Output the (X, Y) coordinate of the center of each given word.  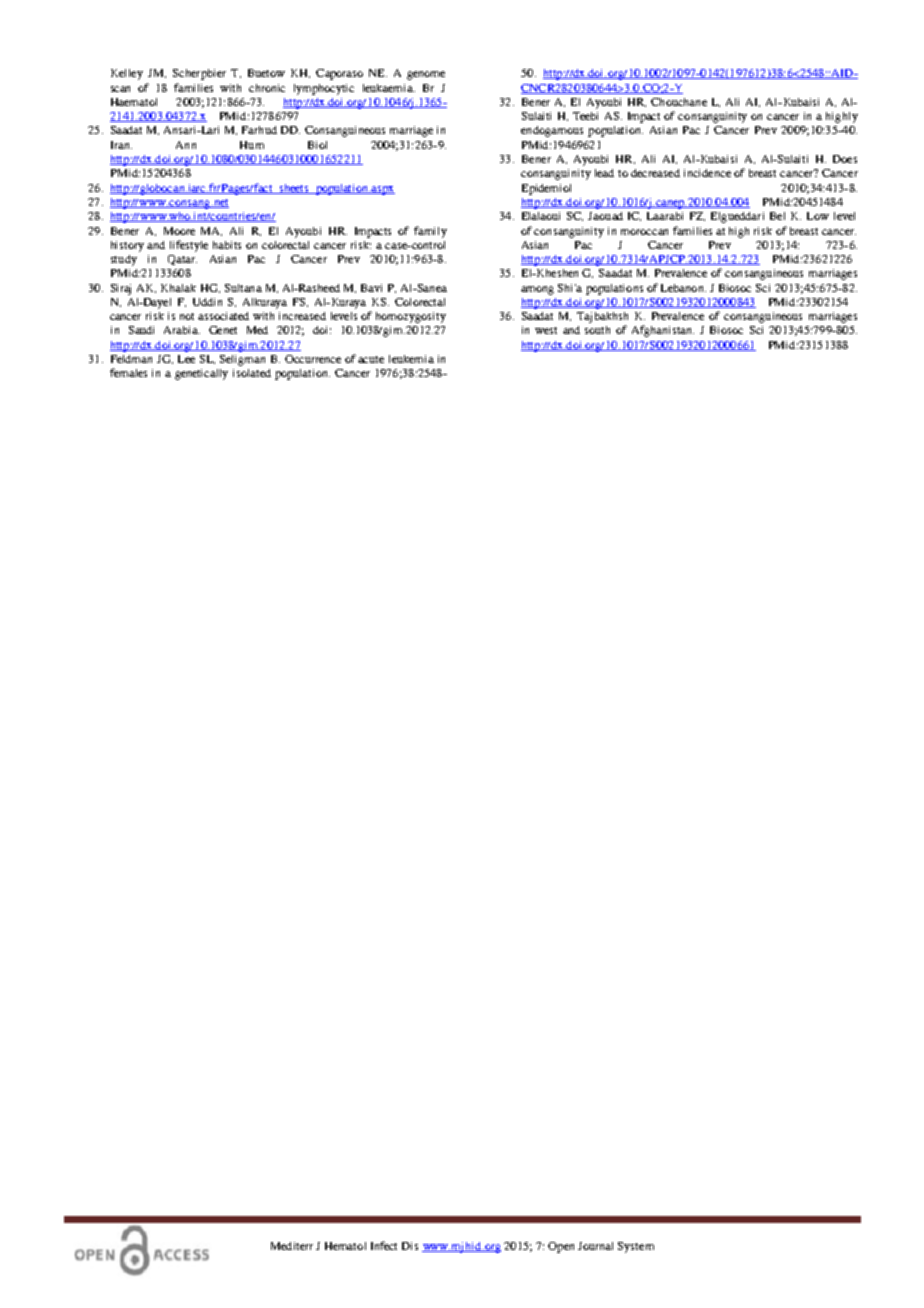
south (597, 330)
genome (426, 75)
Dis (410, 1246)
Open (561, 1247)
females (128, 372)
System (636, 1247)
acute (371, 359)
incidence (707, 173)
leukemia (411, 359)
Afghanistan (663, 331)
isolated (252, 373)
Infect (384, 1245)
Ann (186, 145)
